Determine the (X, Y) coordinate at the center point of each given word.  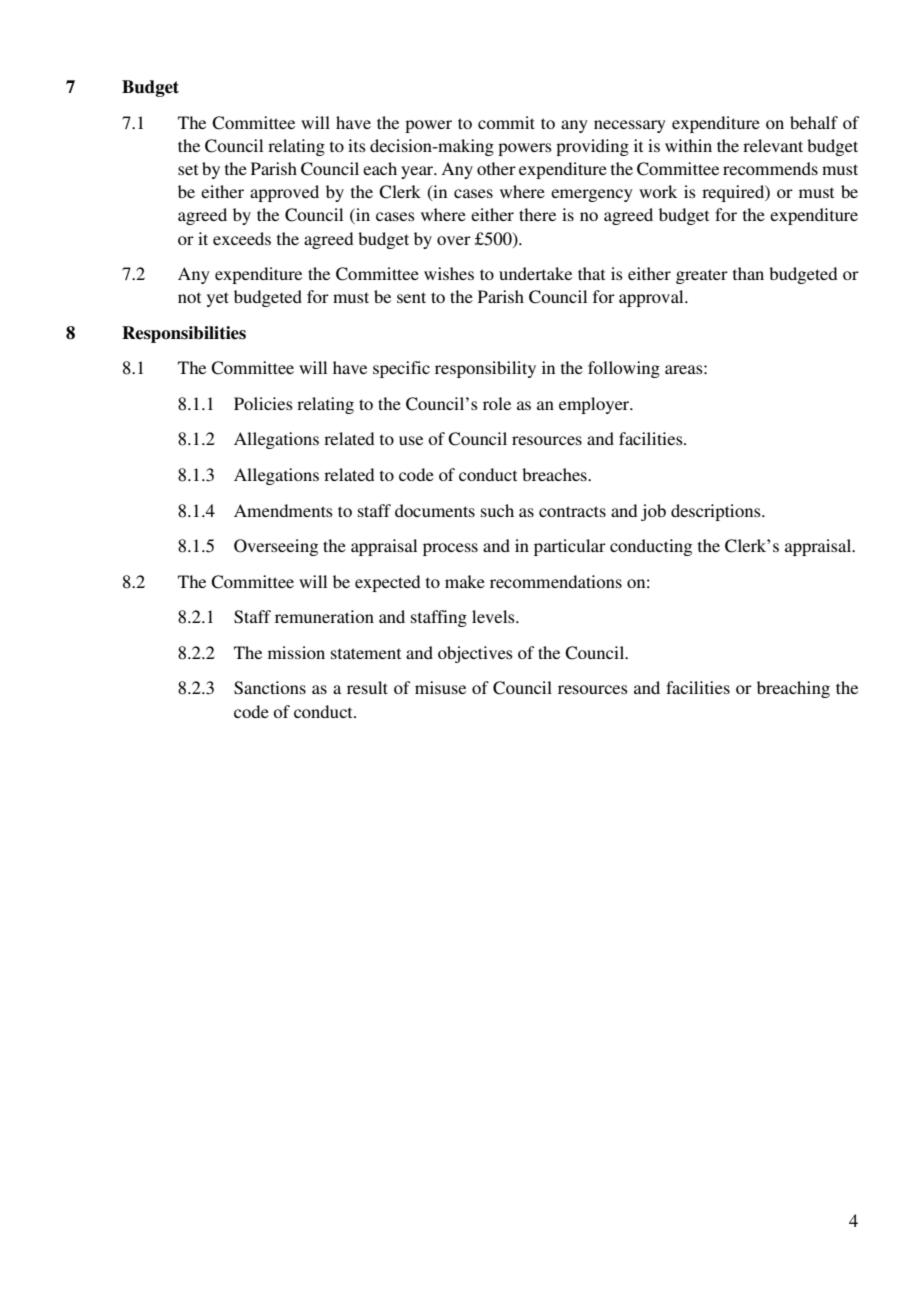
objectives (475, 654)
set (188, 169)
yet (218, 299)
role (497, 403)
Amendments (283, 510)
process (450, 549)
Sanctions (270, 688)
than (748, 273)
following (624, 369)
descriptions (717, 512)
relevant (773, 145)
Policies (263, 403)
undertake (535, 273)
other (496, 168)
